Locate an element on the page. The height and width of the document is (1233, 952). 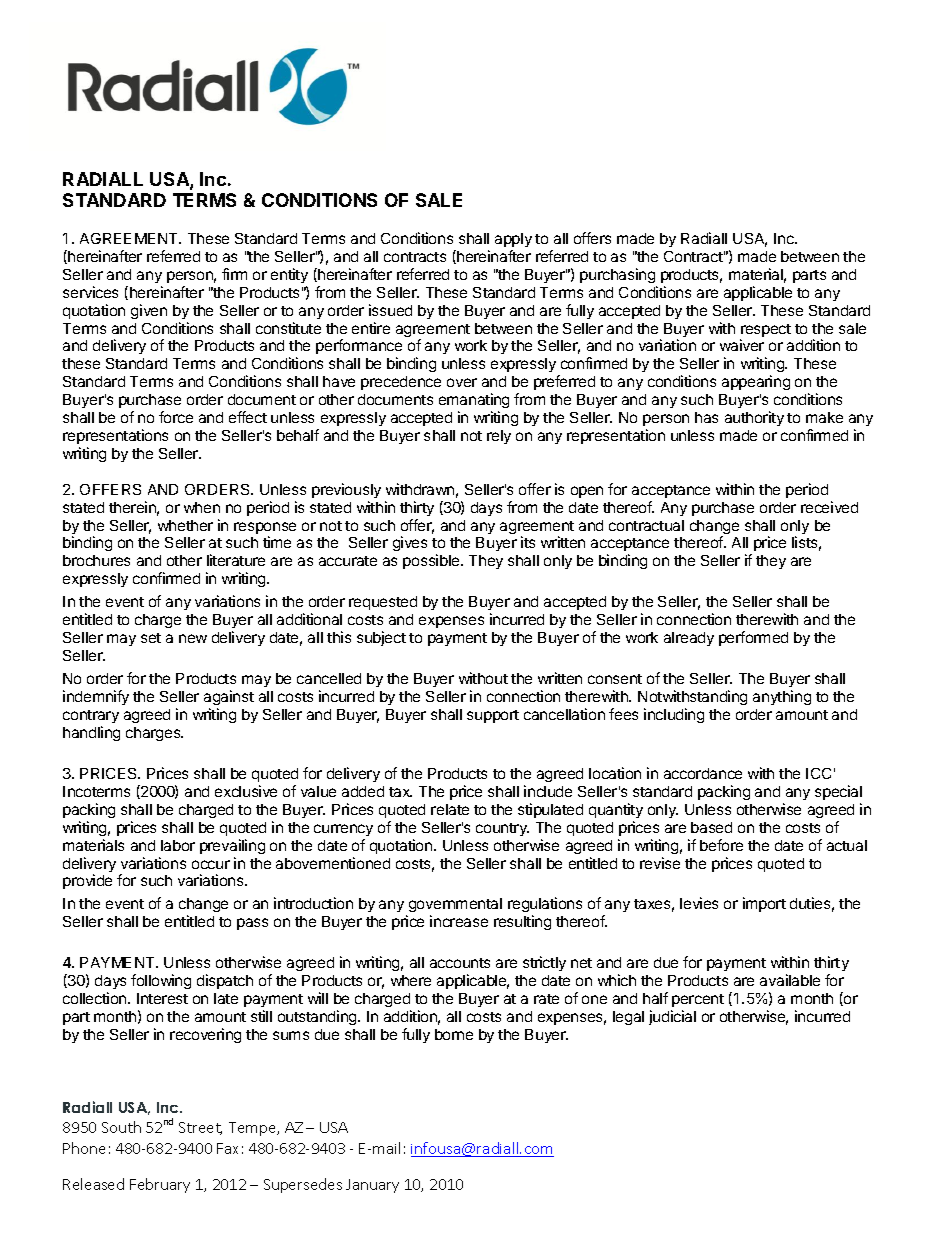
January is located at coordinates (372, 1186).
